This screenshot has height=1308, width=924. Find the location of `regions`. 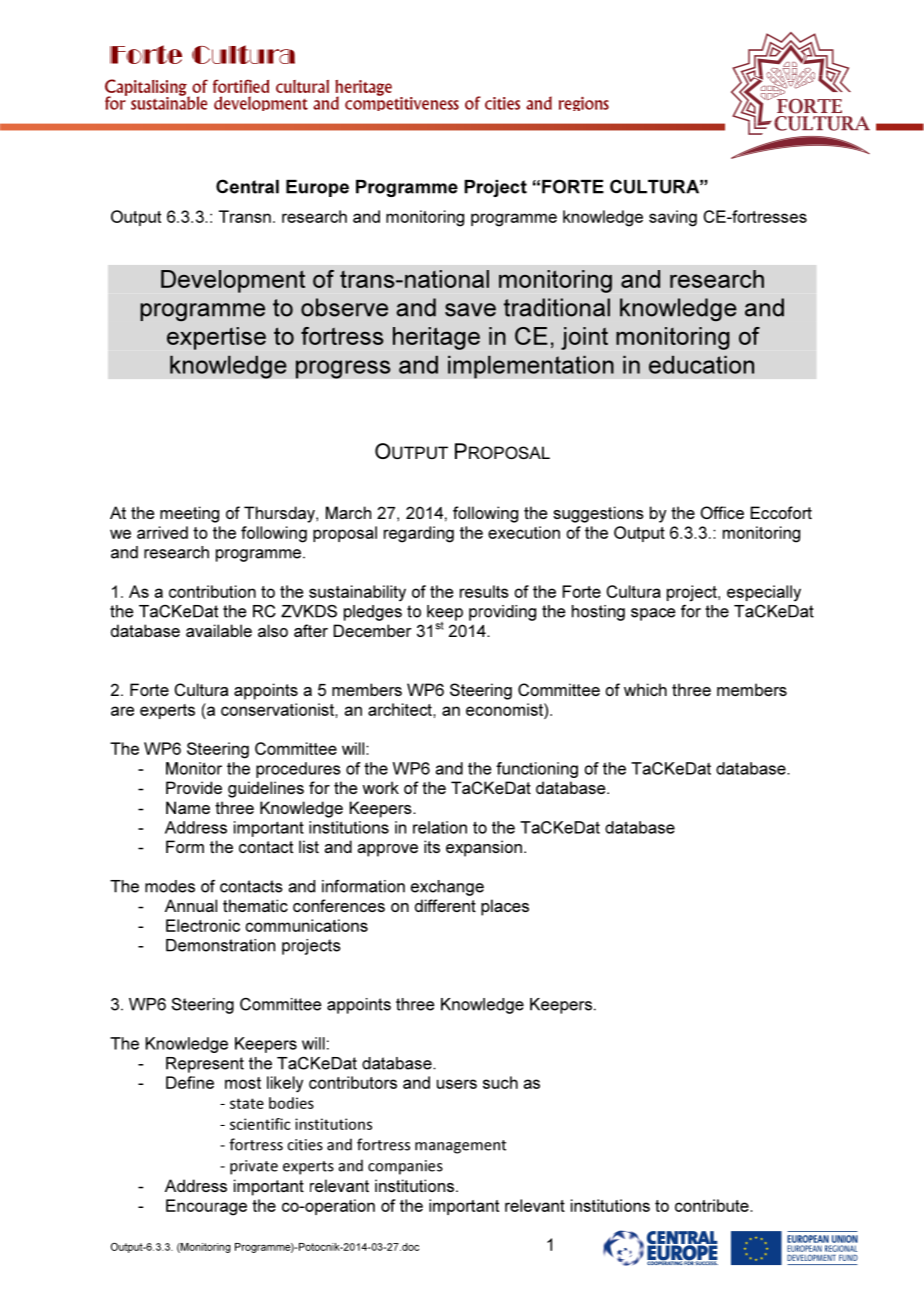

regions is located at coordinates (584, 103).
